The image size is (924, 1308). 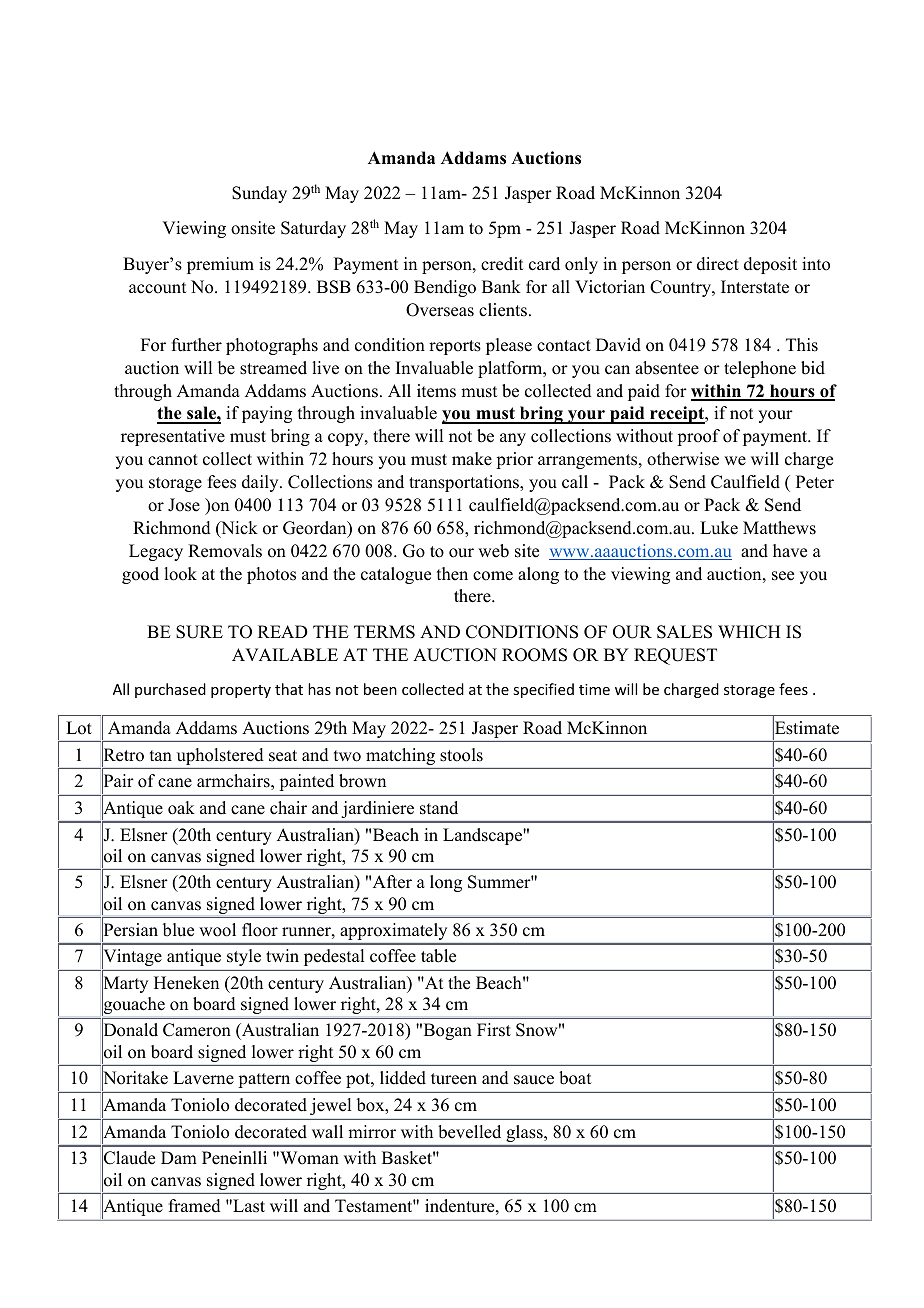 I want to click on then, so click(x=452, y=574).
